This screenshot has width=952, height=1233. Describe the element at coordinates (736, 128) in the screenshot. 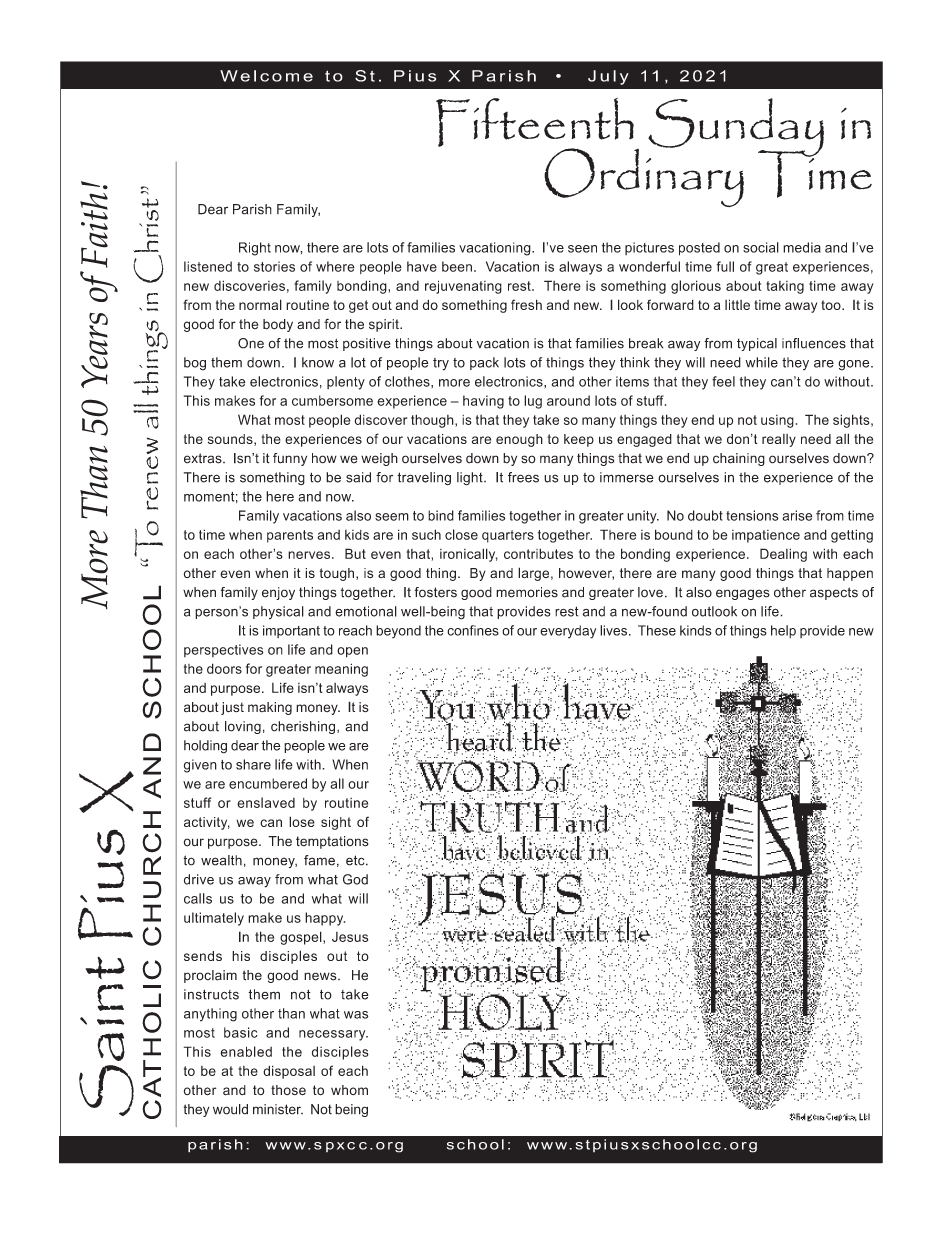

I see `Sunday` at that location.
